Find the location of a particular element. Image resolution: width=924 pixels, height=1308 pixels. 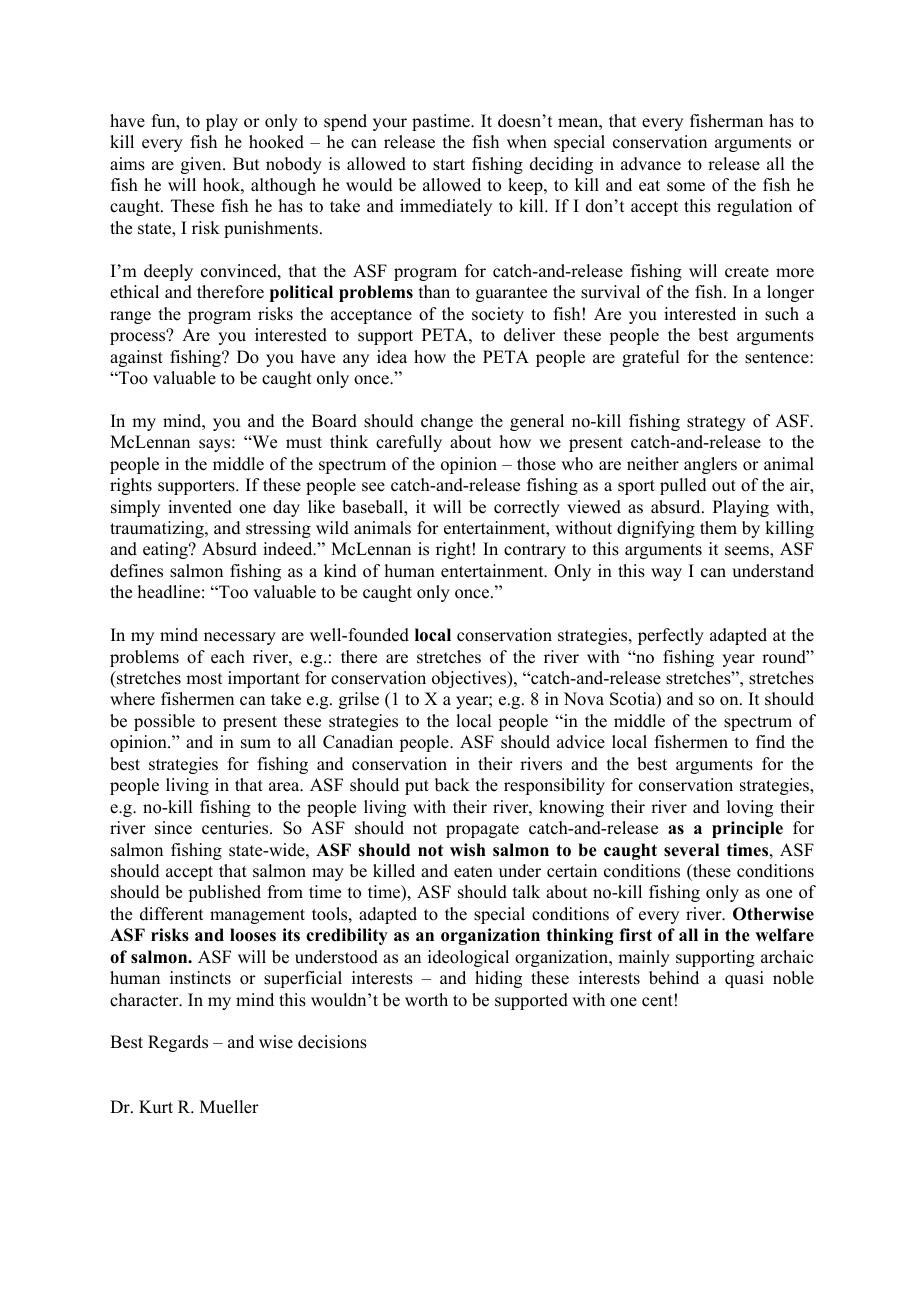

them is located at coordinates (718, 528).
